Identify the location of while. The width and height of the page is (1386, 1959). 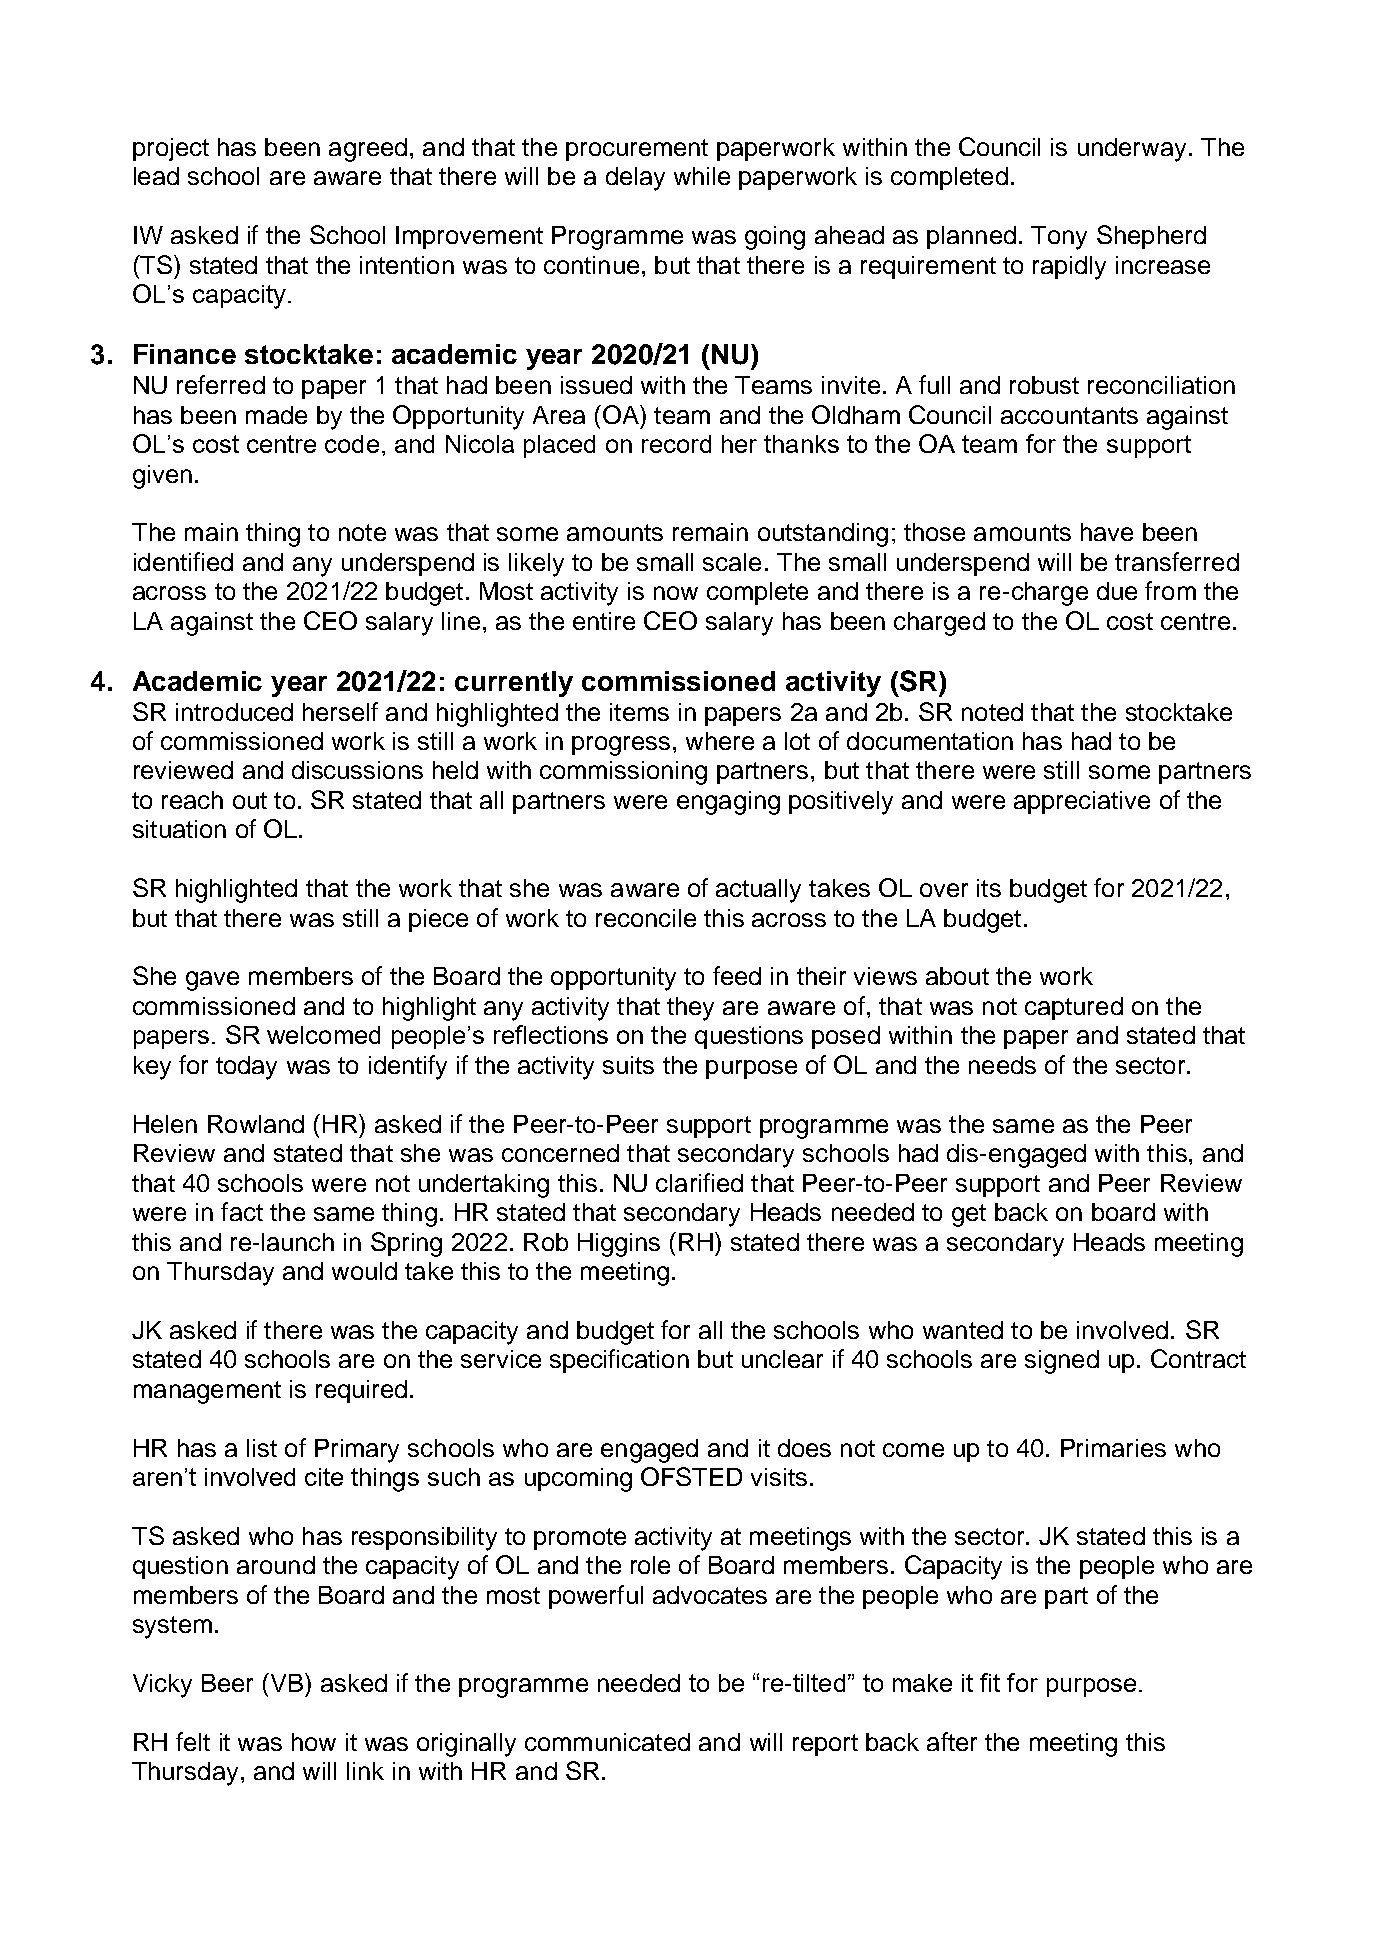
(702, 176).
